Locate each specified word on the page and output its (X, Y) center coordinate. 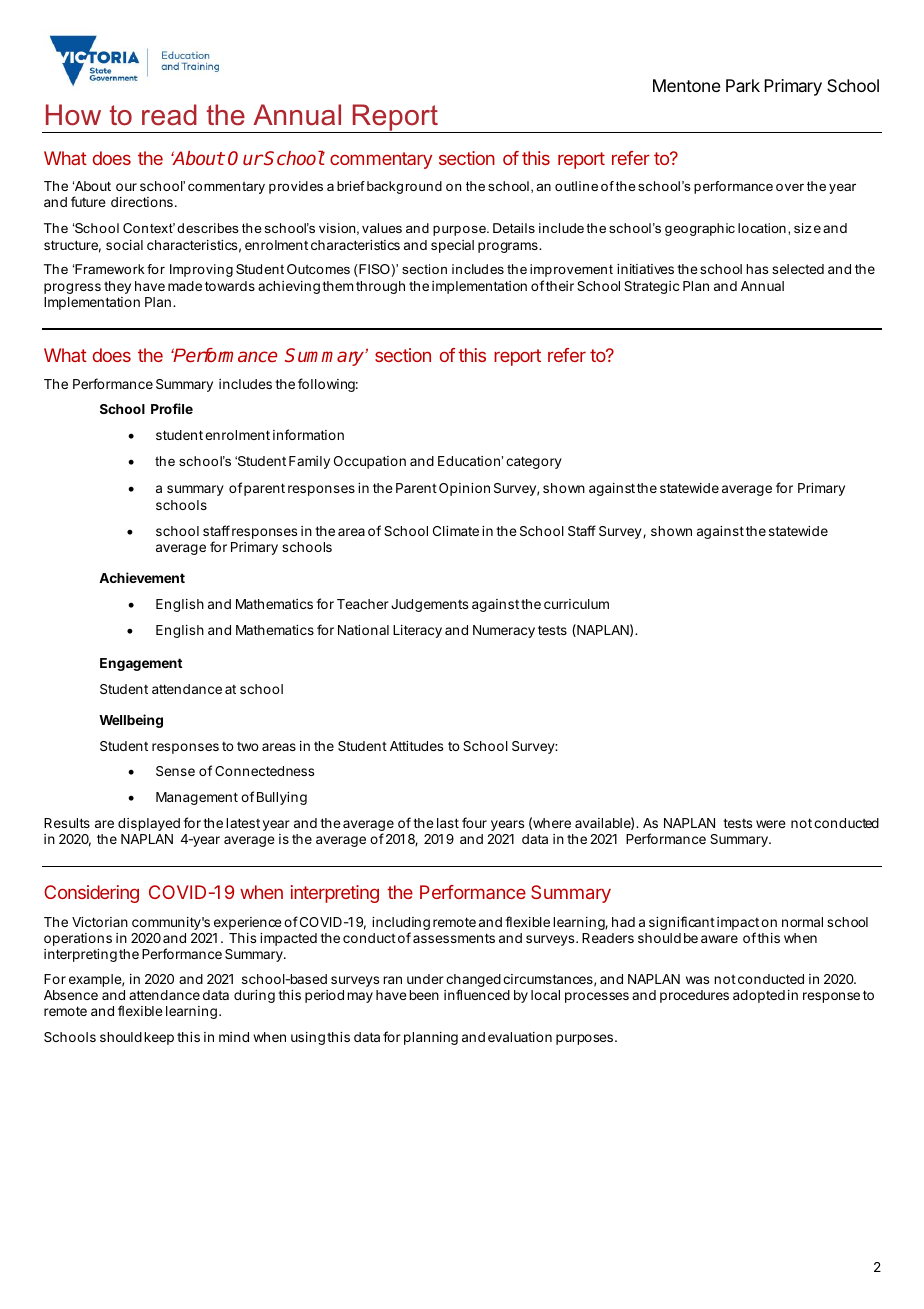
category (534, 462)
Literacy (417, 631)
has (757, 269)
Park (743, 85)
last (448, 823)
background (404, 187)
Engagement (141, 664)
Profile (172, 408)
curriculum (576, 604)
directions (142, 202)
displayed (149, 824)
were (771, 824)
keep (159, 1038)
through (380, 287)
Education (469, 461)
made (185, 286)
